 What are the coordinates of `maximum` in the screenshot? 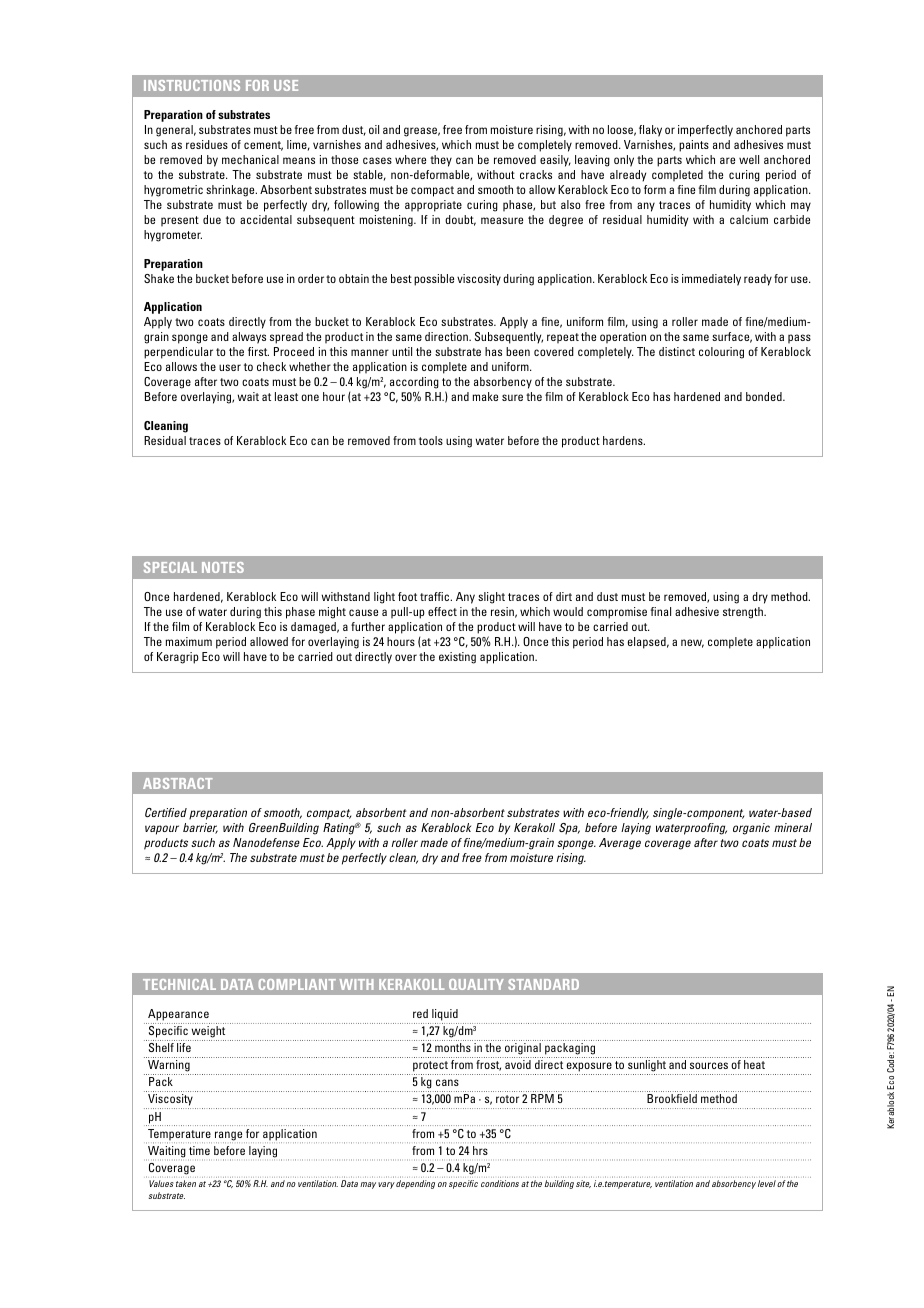 It's located at (189, 641).
